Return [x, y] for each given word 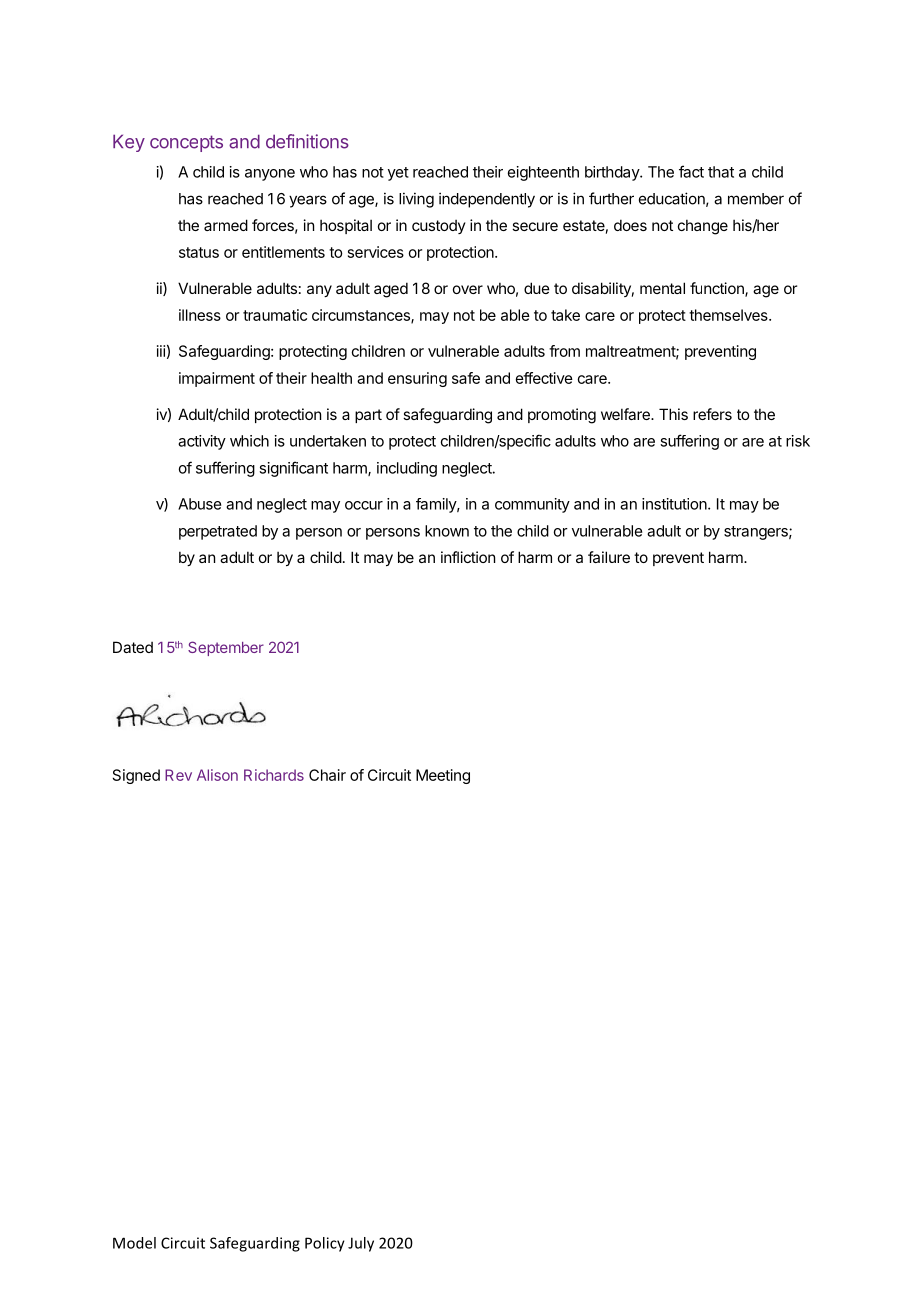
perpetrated [218, 532]
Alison [217, 775]
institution [675, 504]
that [721, 172]
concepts [186, 143]
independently [487, 200]
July [361, 1244]
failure [609, 557]
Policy [325, 1244]
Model [134, 1243]
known [447, 531]
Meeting [443, 776]
